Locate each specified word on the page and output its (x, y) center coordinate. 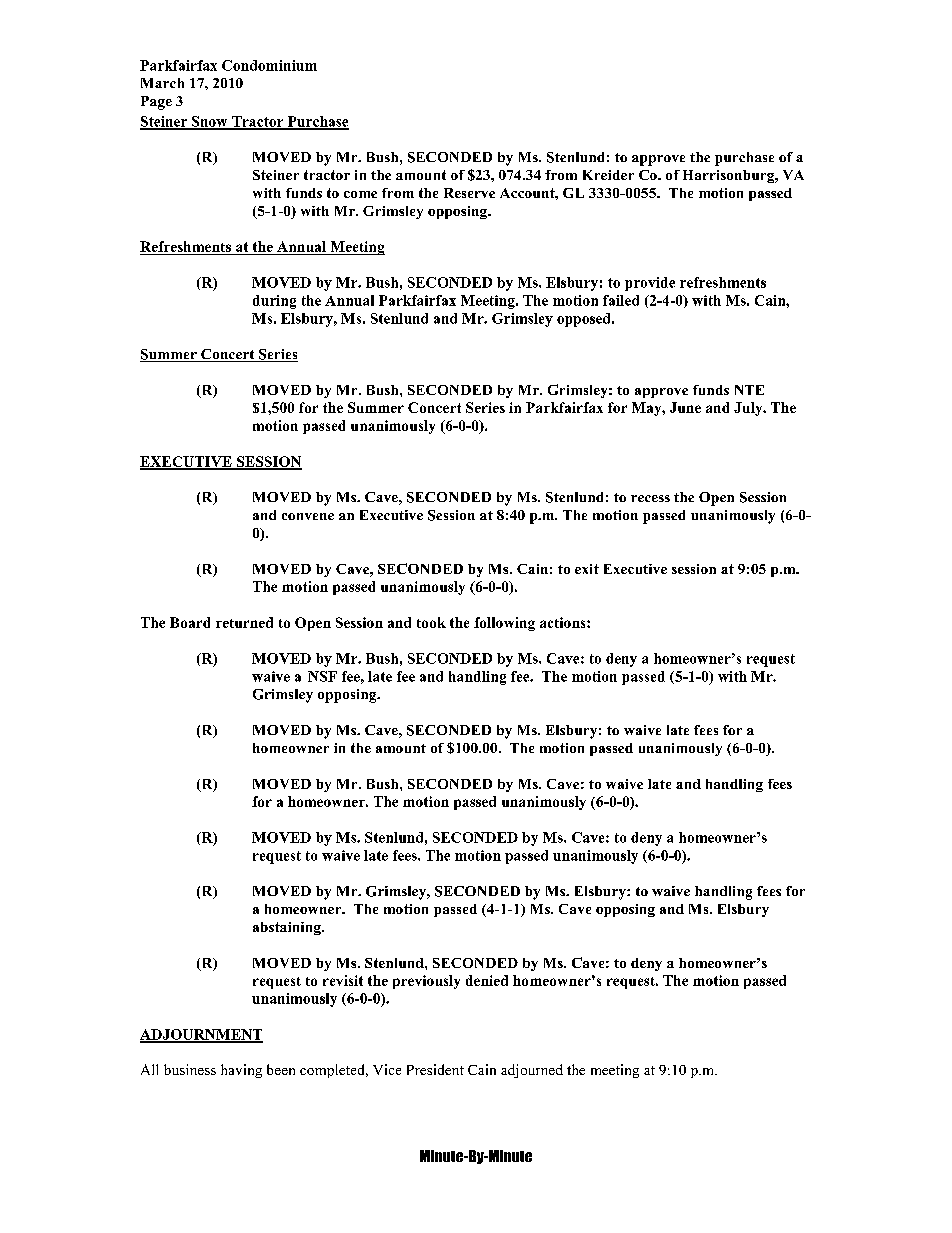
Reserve (469, 193)
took (431, 622)
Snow (210, 122)
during (274, 302)
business (190, 1069)
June (685, 407)
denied (487, 980)
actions (564, 622)
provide (650, 284)
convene (308, 516)
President (435, 1069)
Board (190, 622)
